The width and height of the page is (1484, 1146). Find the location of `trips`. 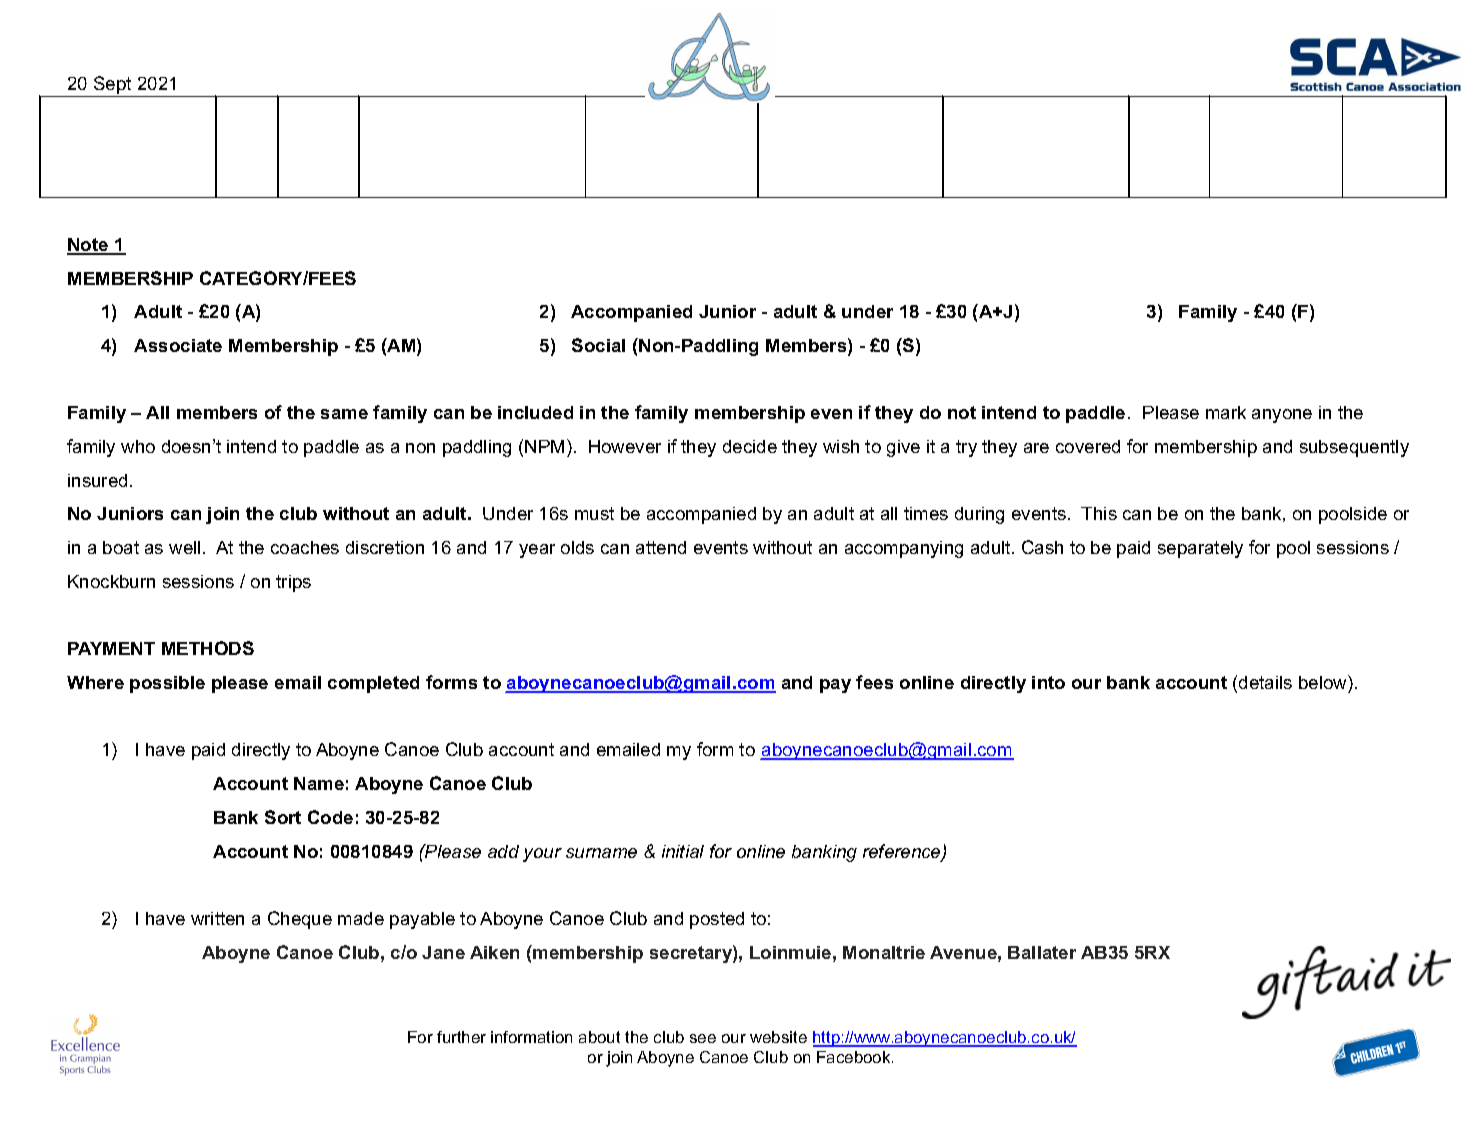

trips is located at coordinates (293, 583).
